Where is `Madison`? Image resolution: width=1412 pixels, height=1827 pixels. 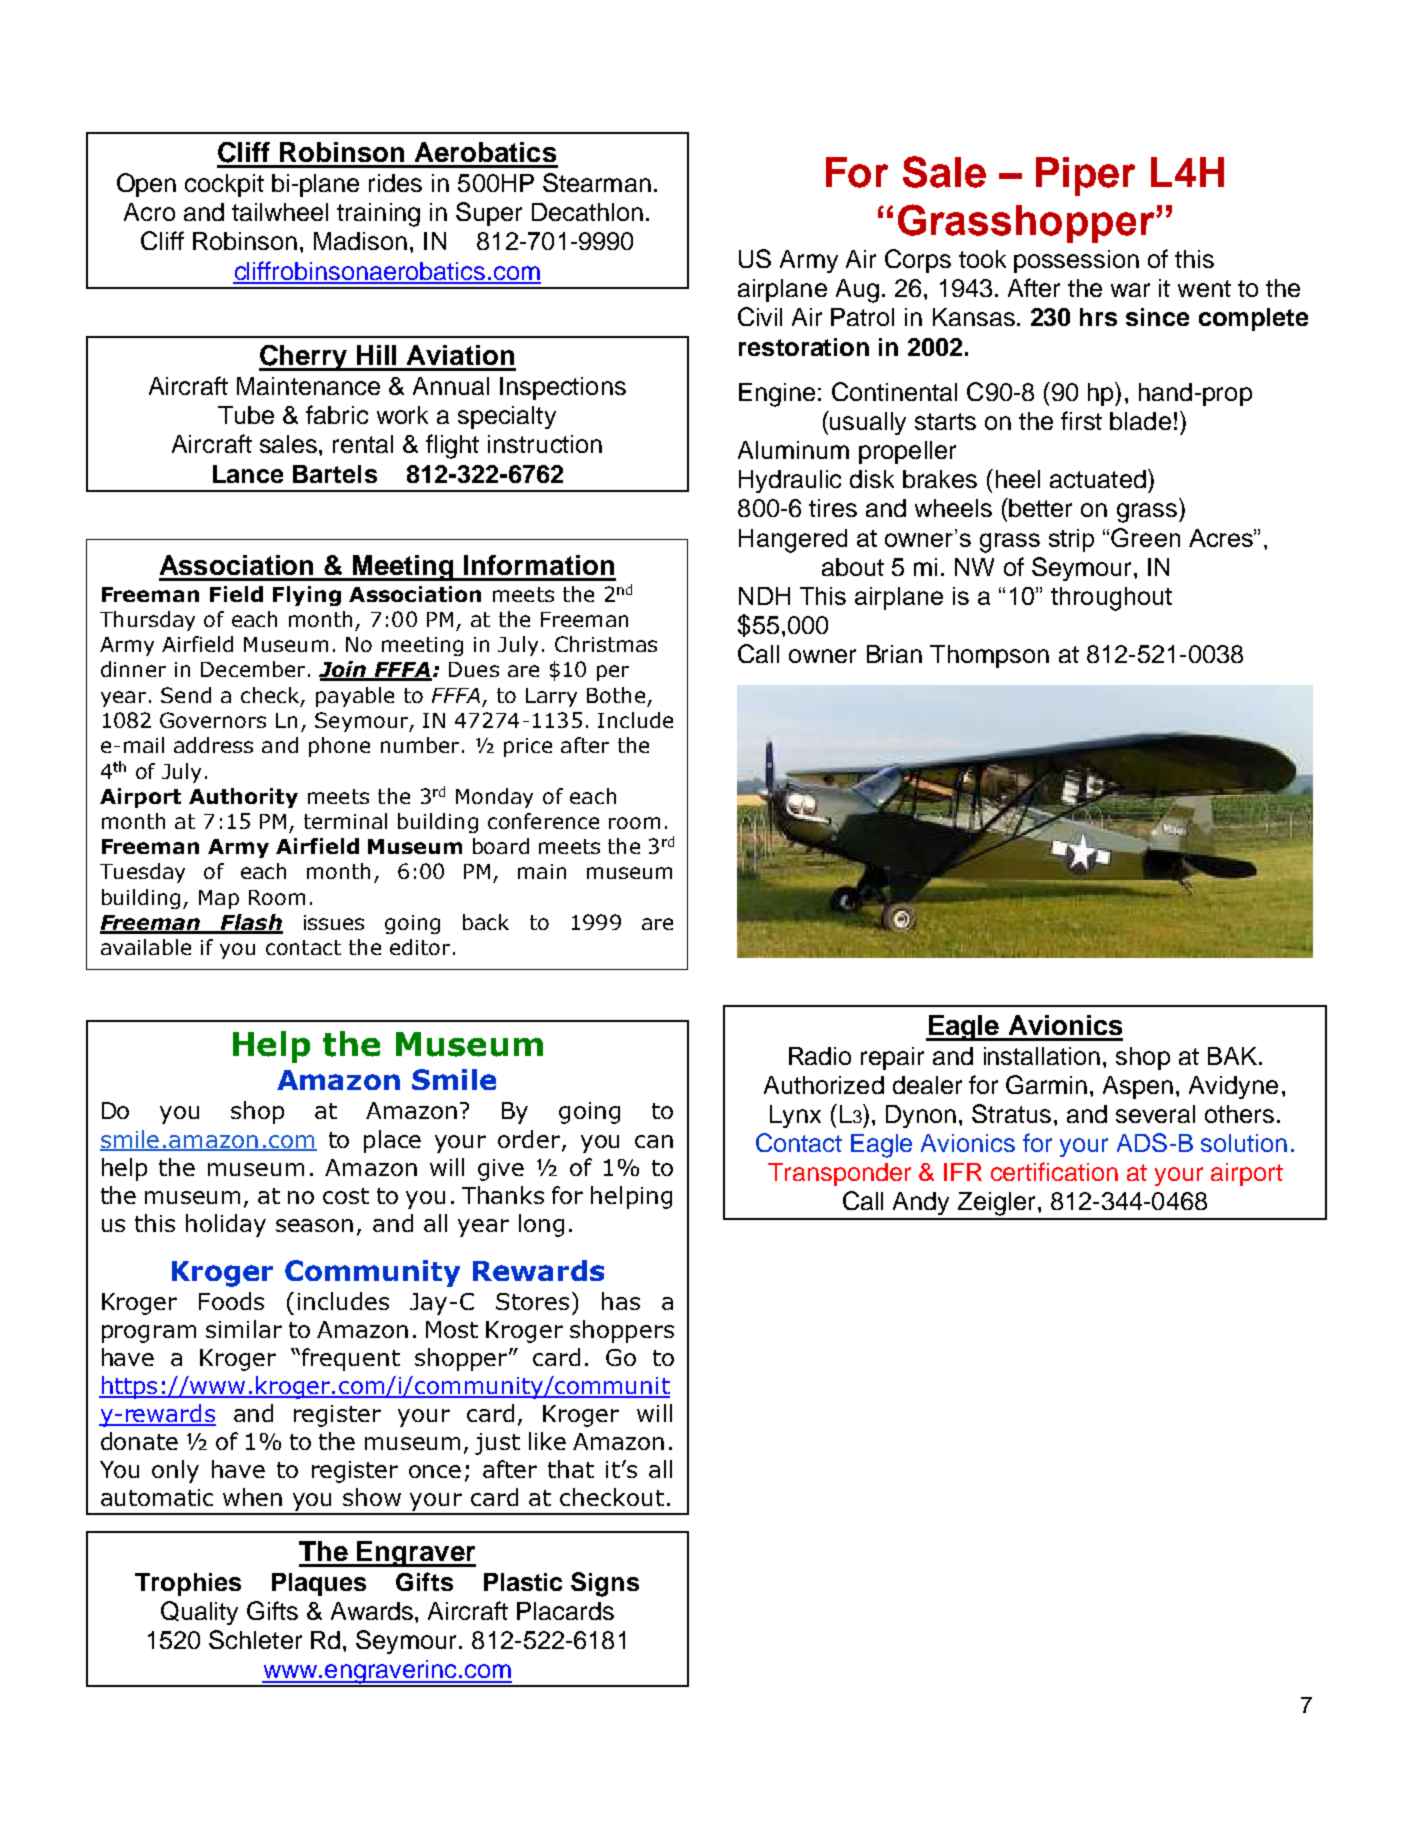
Madison is located at coordinates (360, 241).
